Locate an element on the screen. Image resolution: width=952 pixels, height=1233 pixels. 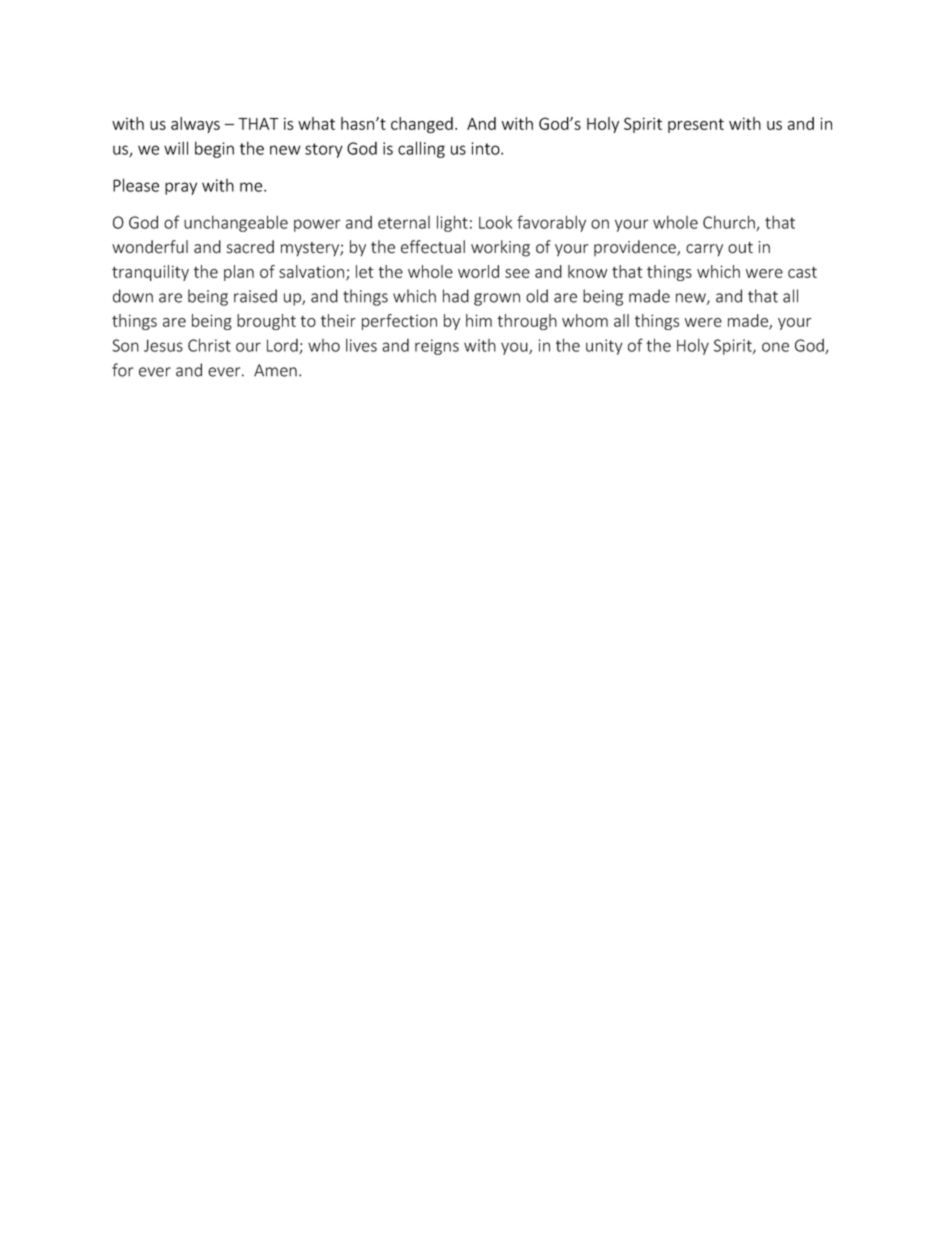
Amen is located at coordinates (275, 370).
